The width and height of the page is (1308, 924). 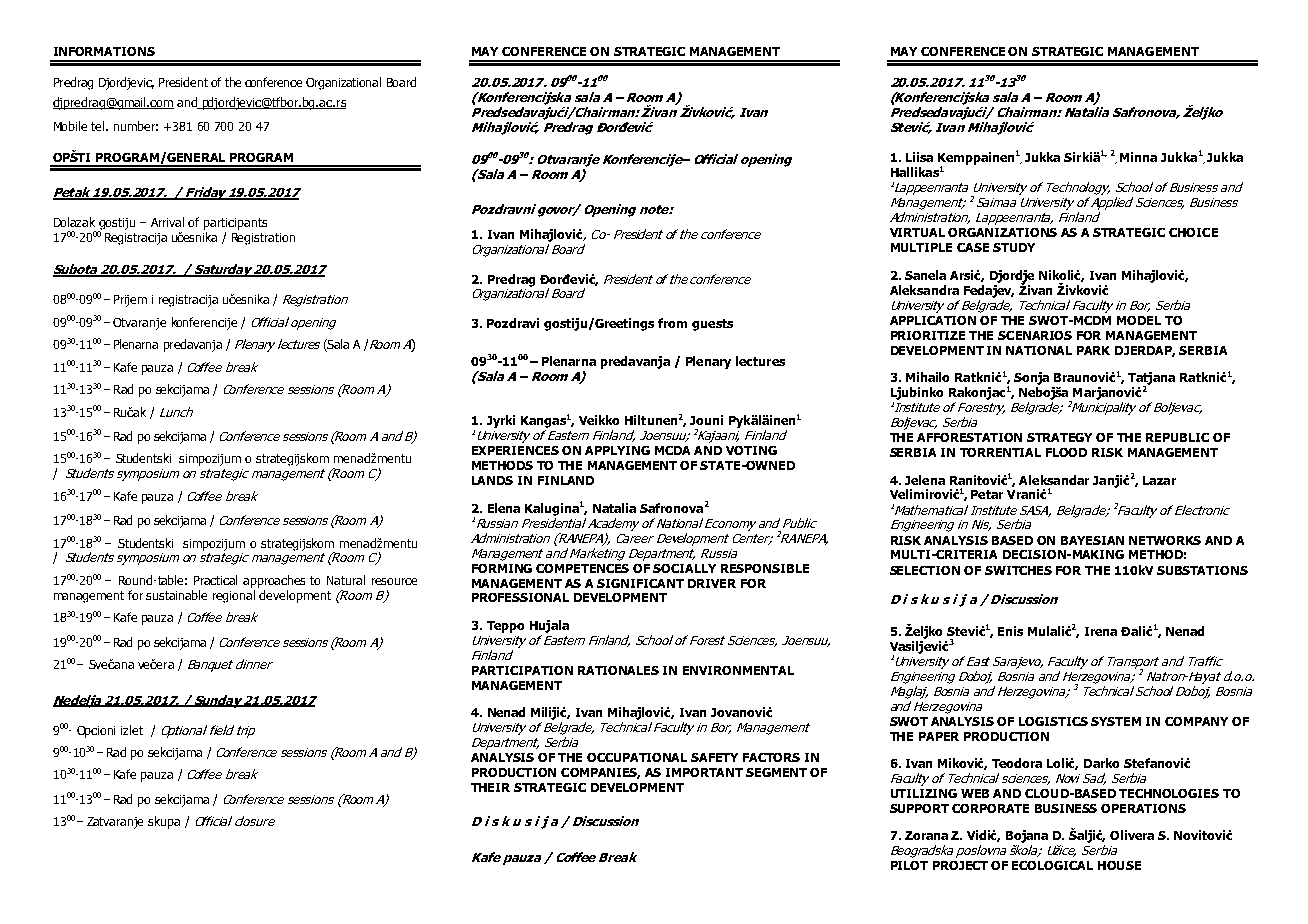 What do you see at coordinates (490, 787) in the page?
I see `THEIR` at bounding box center [490, 787].
